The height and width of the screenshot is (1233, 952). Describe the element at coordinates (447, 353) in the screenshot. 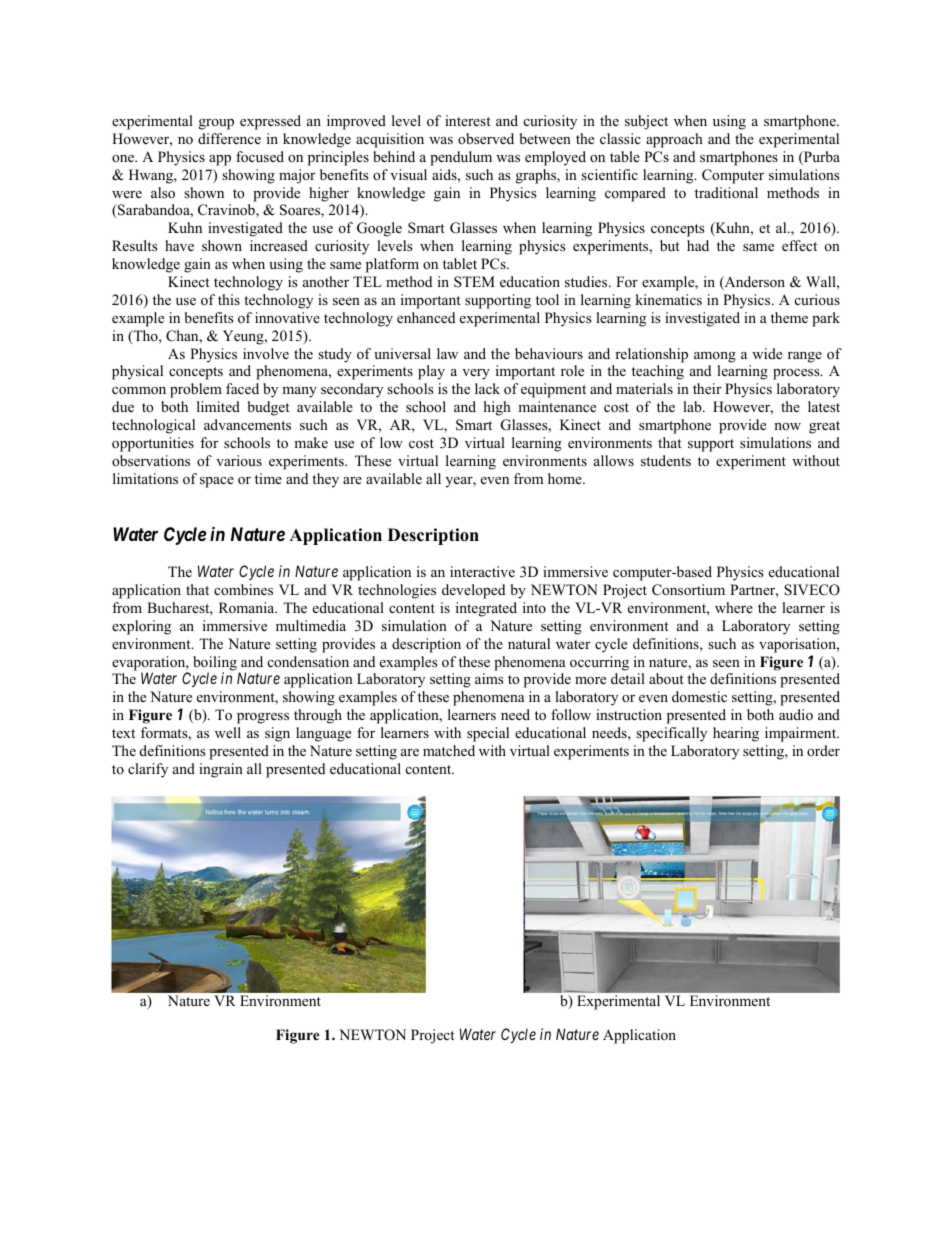

I see `law` at that location.
